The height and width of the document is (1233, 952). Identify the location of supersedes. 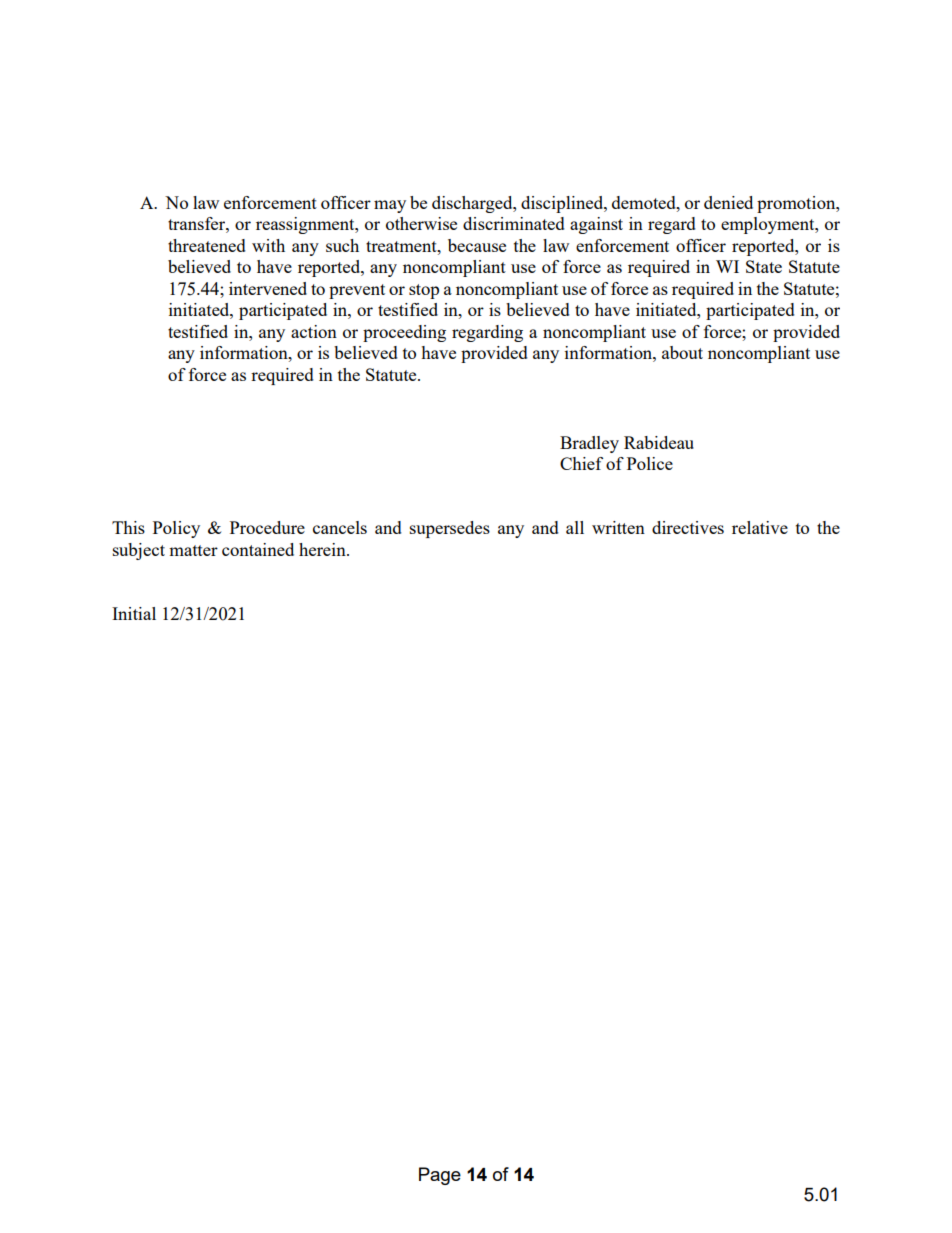
(450, 529).
